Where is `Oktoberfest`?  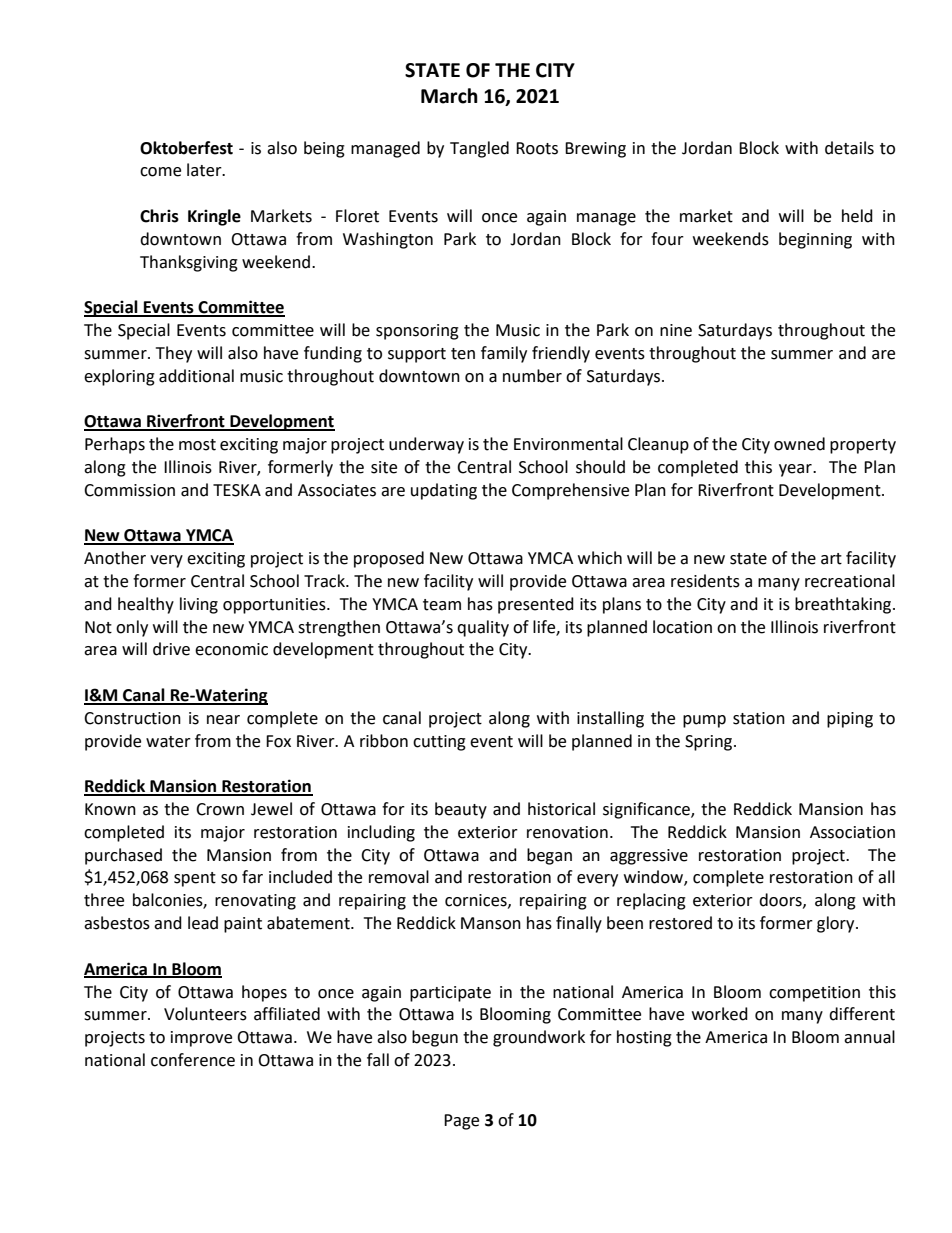
Oktoberfest is located at coordinates (186, 148).
